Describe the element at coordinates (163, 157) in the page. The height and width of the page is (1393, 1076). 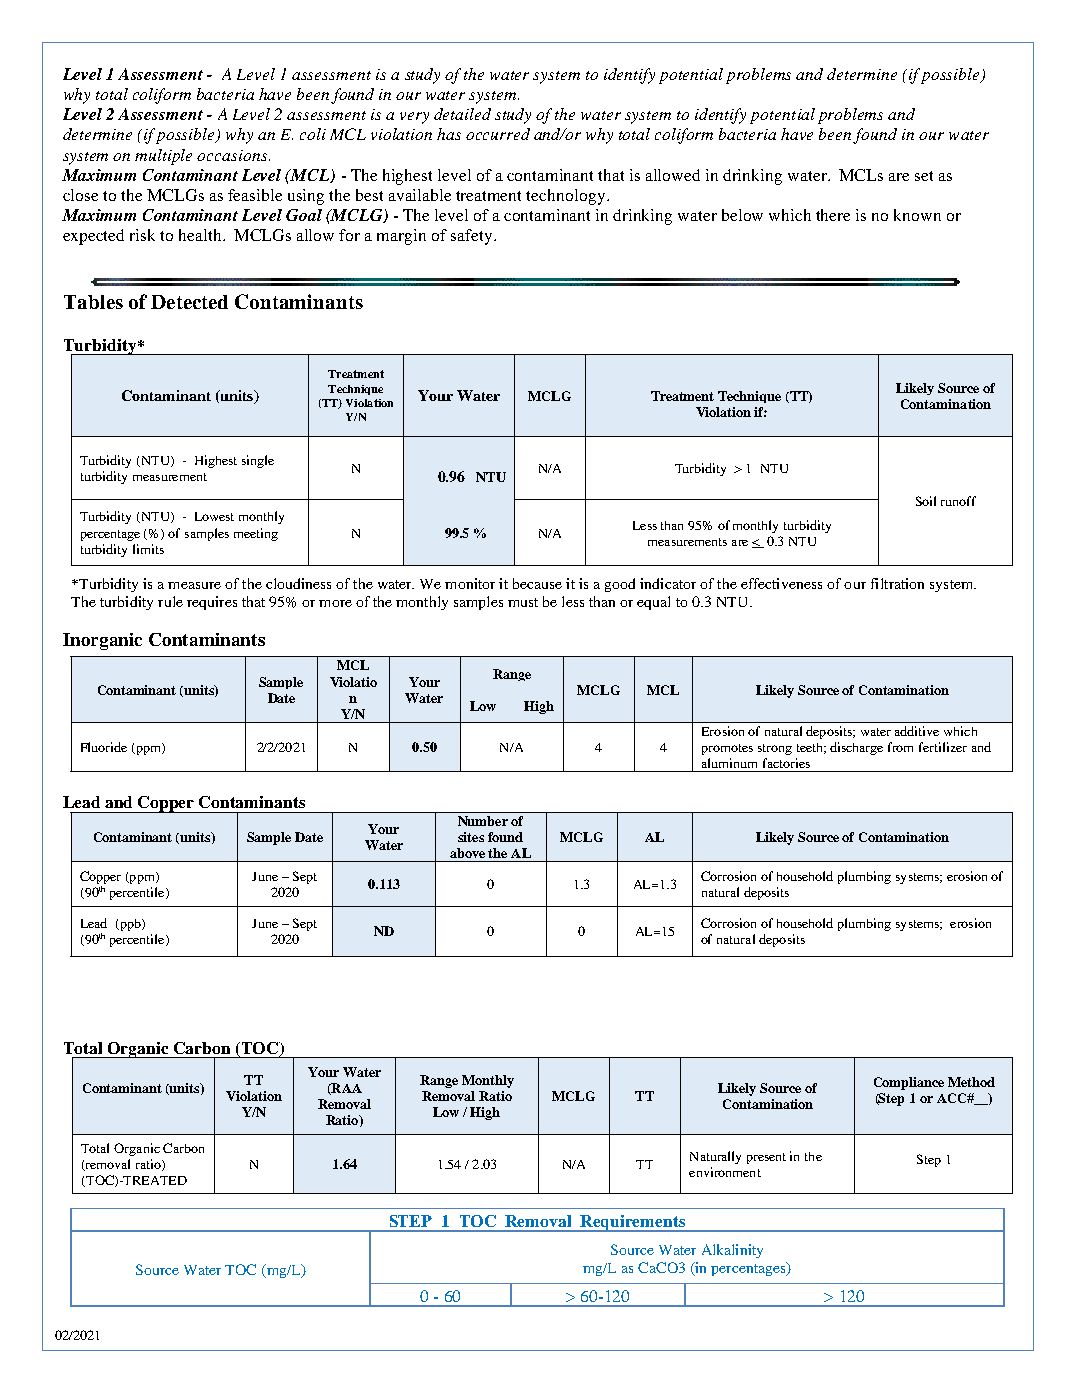
I see `multiple` at that location.
